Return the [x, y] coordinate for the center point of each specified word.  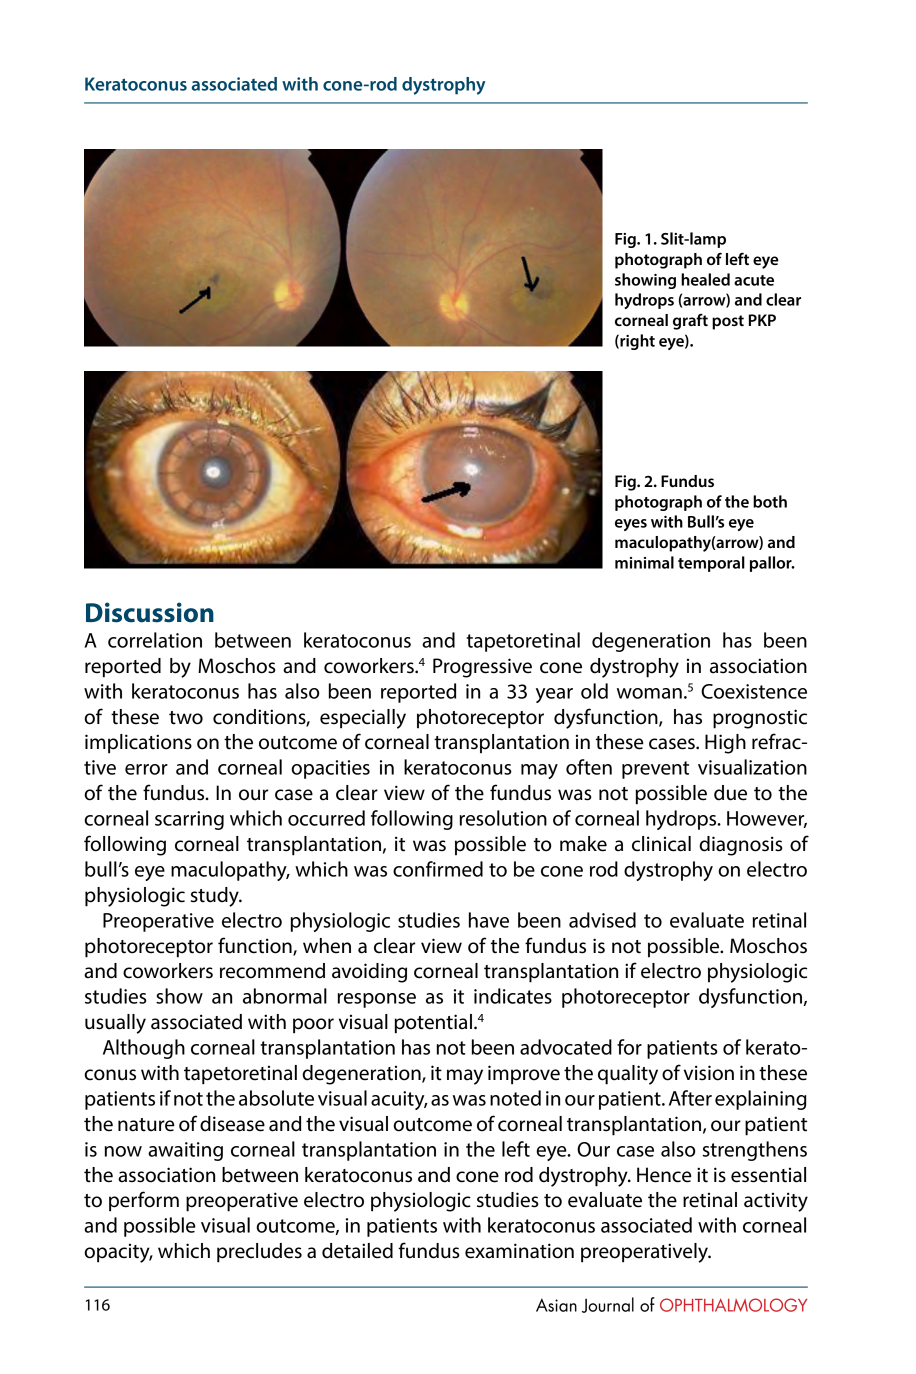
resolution [503, 818]
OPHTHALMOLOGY [733, 1305]
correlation [155, 640]
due [730, 793]
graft [690, 321]
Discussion [150, 612]
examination [519, 1251]
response [377, 1000]
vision [709, 1073]
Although [144, 1049]
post [728, 322]
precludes [259, 1253]
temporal [711, 564]
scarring [189, 820]
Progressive [482, 668]
